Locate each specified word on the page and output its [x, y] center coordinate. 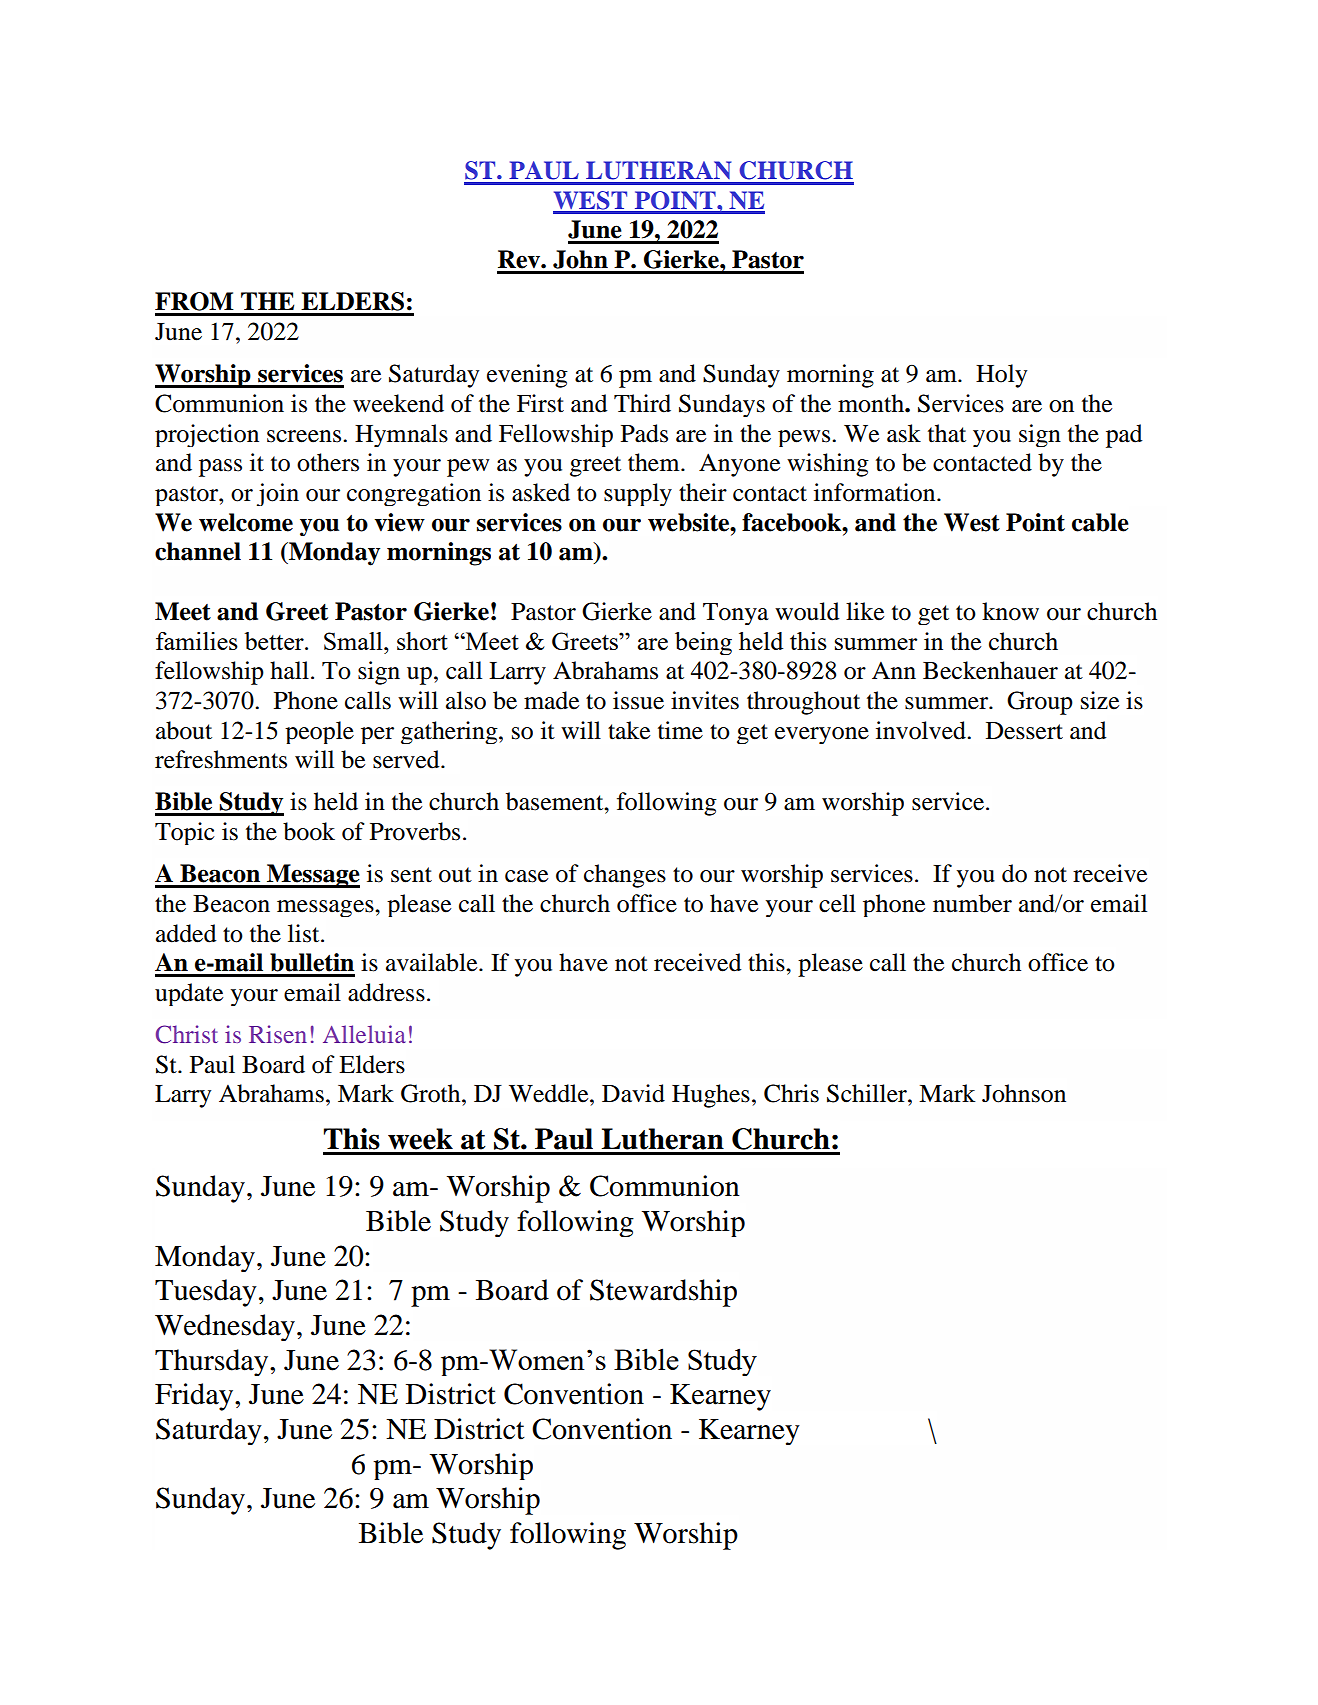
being [703, 643]
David [633, 1093]
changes [625, 876]
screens [305, 436]
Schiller [868, 1093]
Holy [1001, 376]
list [305, 933]
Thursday [213, 1362]
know [1010, 611]
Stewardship [663, 1293]
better [275, 641]
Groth [432, 1093]
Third [642, 403]
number [972, 903]
